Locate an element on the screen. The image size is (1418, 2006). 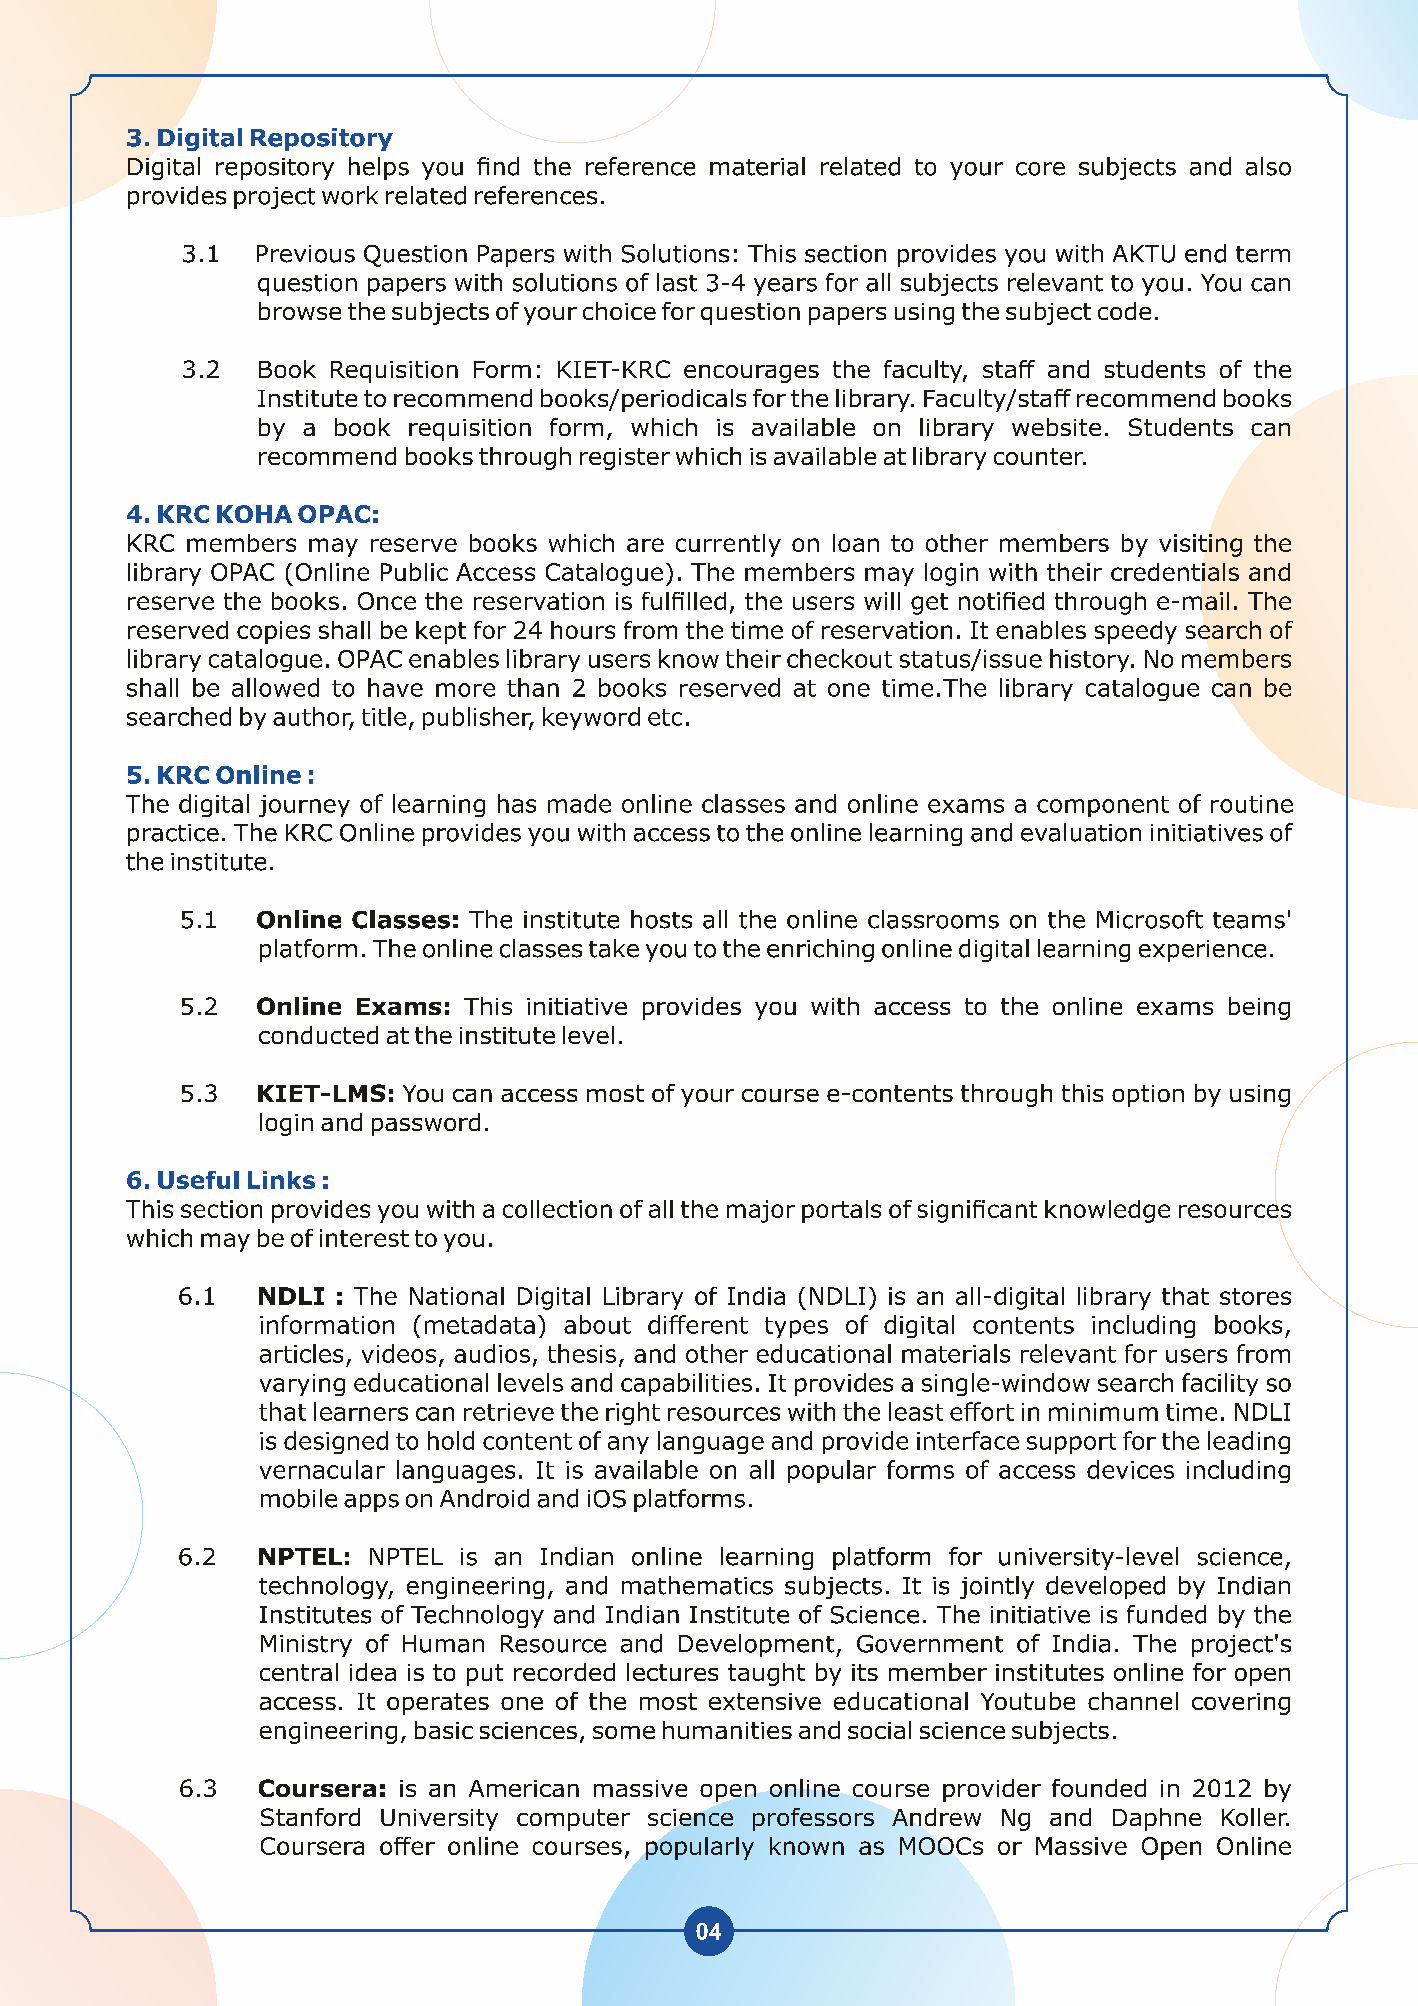
Stanford is located at coordinates (310, 1817).
